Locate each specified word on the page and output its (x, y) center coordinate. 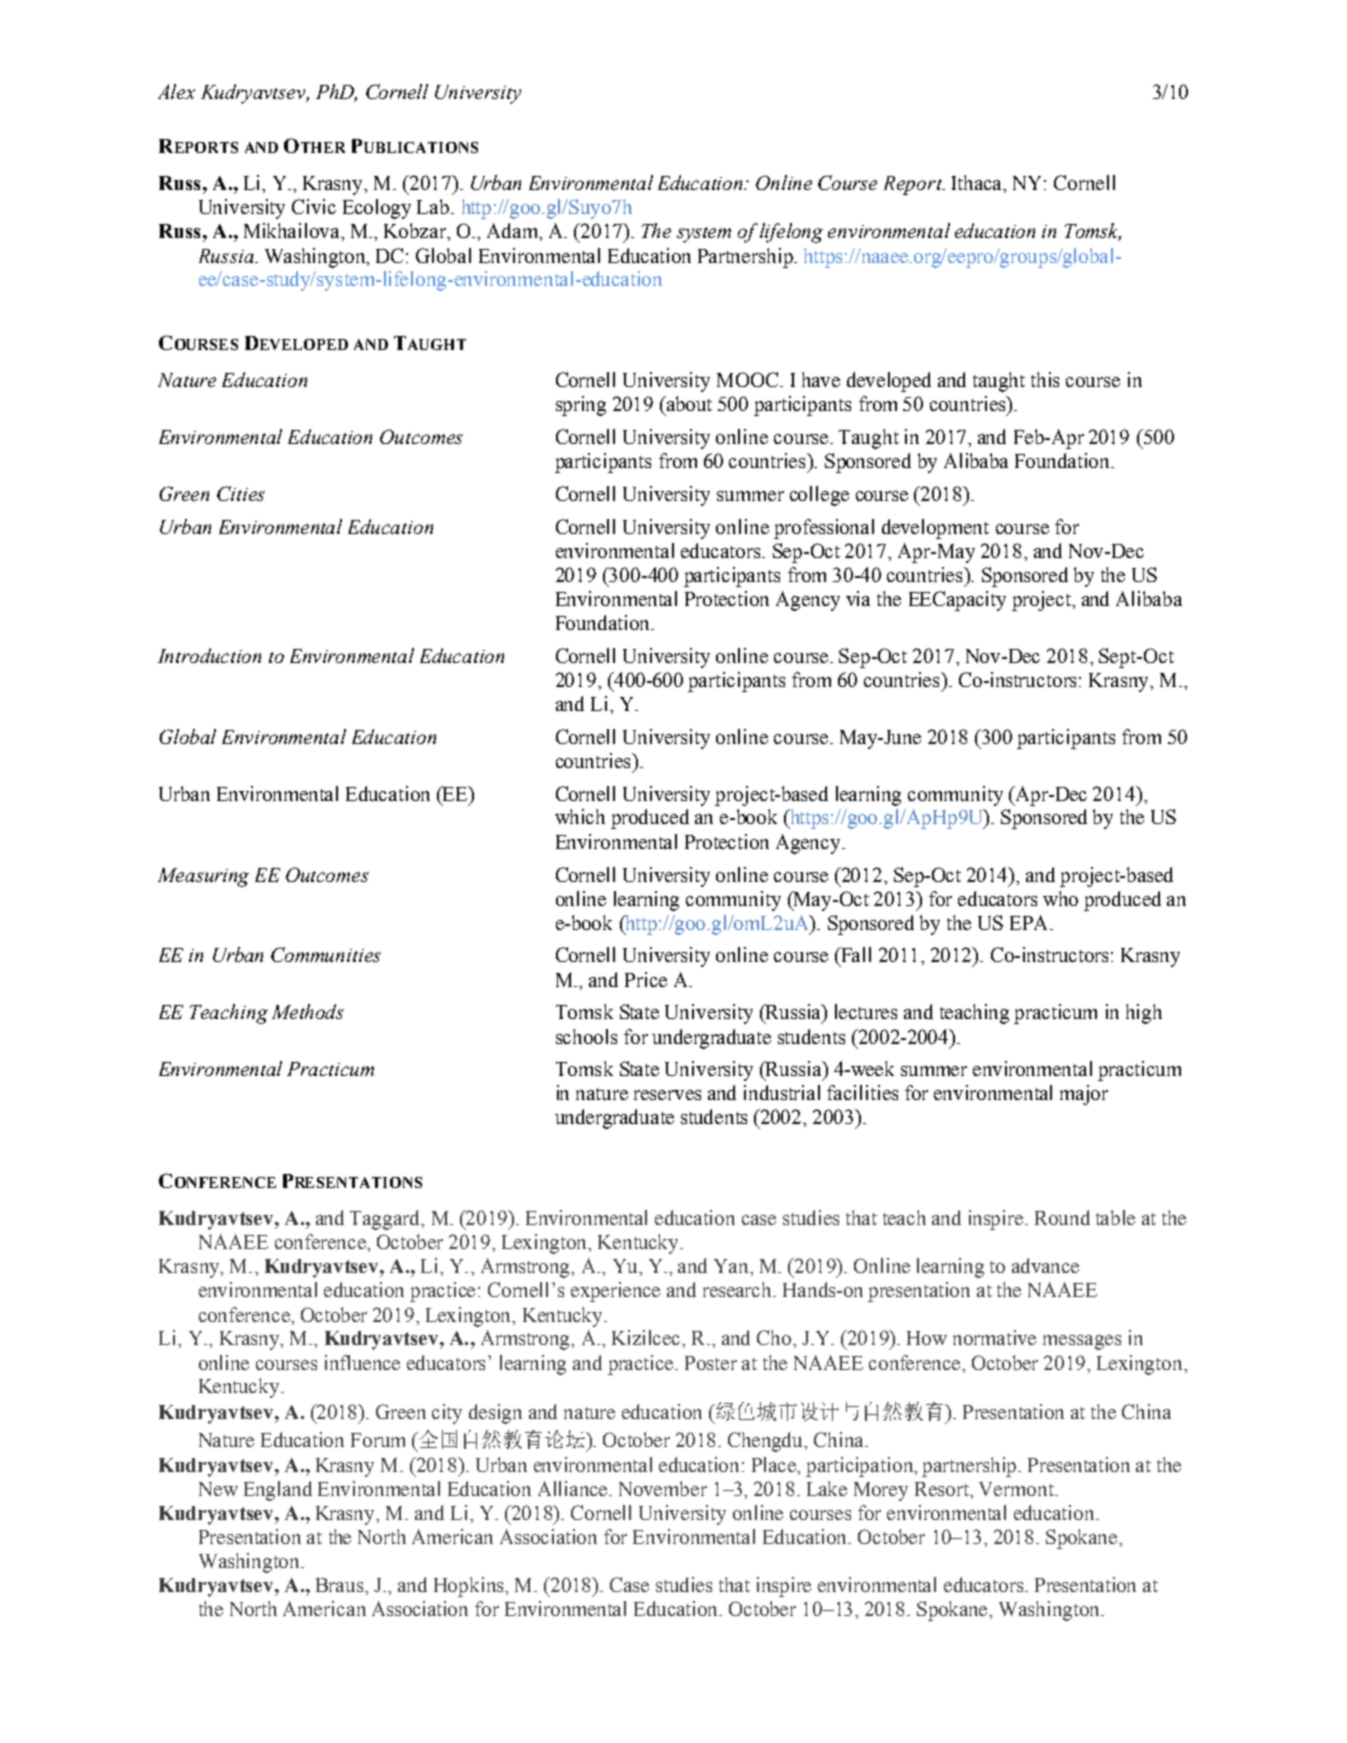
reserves (667, 1095)
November (663, 1488)
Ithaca (978, 184)
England (278, 1491)
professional (824, 529)
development (935, 529)
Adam (514, 232)
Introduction (209, 655)
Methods (308, 1011)
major (1084, 1095)
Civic (314, 206)
